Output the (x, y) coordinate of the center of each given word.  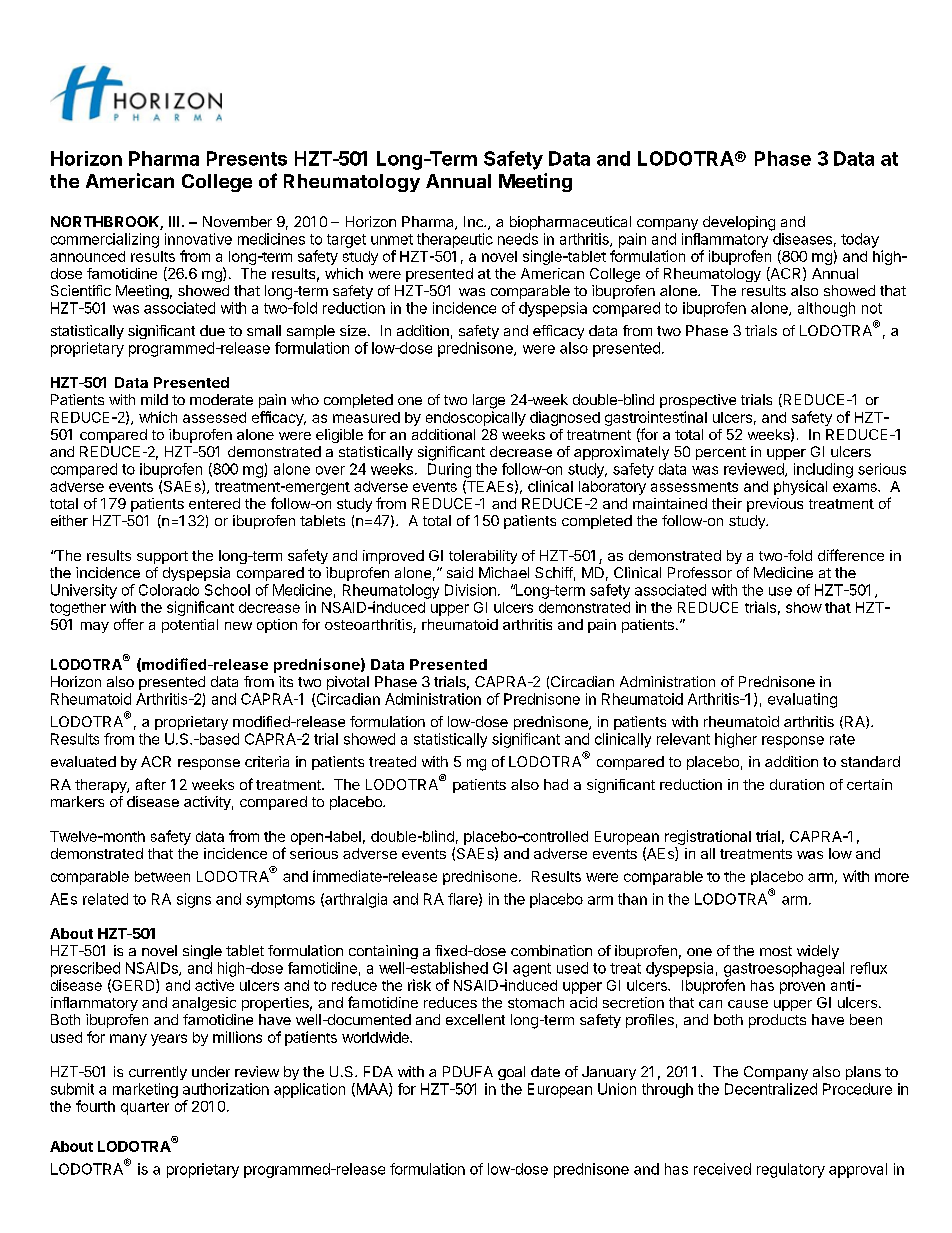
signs (194, 900)
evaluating (802, 700)
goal (511, 1073)
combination (551, 950)
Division (470, 590)
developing (739, 223)
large (489, 401)
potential (190, 626)
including (823, 470)
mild (154, 399)
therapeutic (455, 240)
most (776, 951)
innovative (198, 239)
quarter (145, 1108)
